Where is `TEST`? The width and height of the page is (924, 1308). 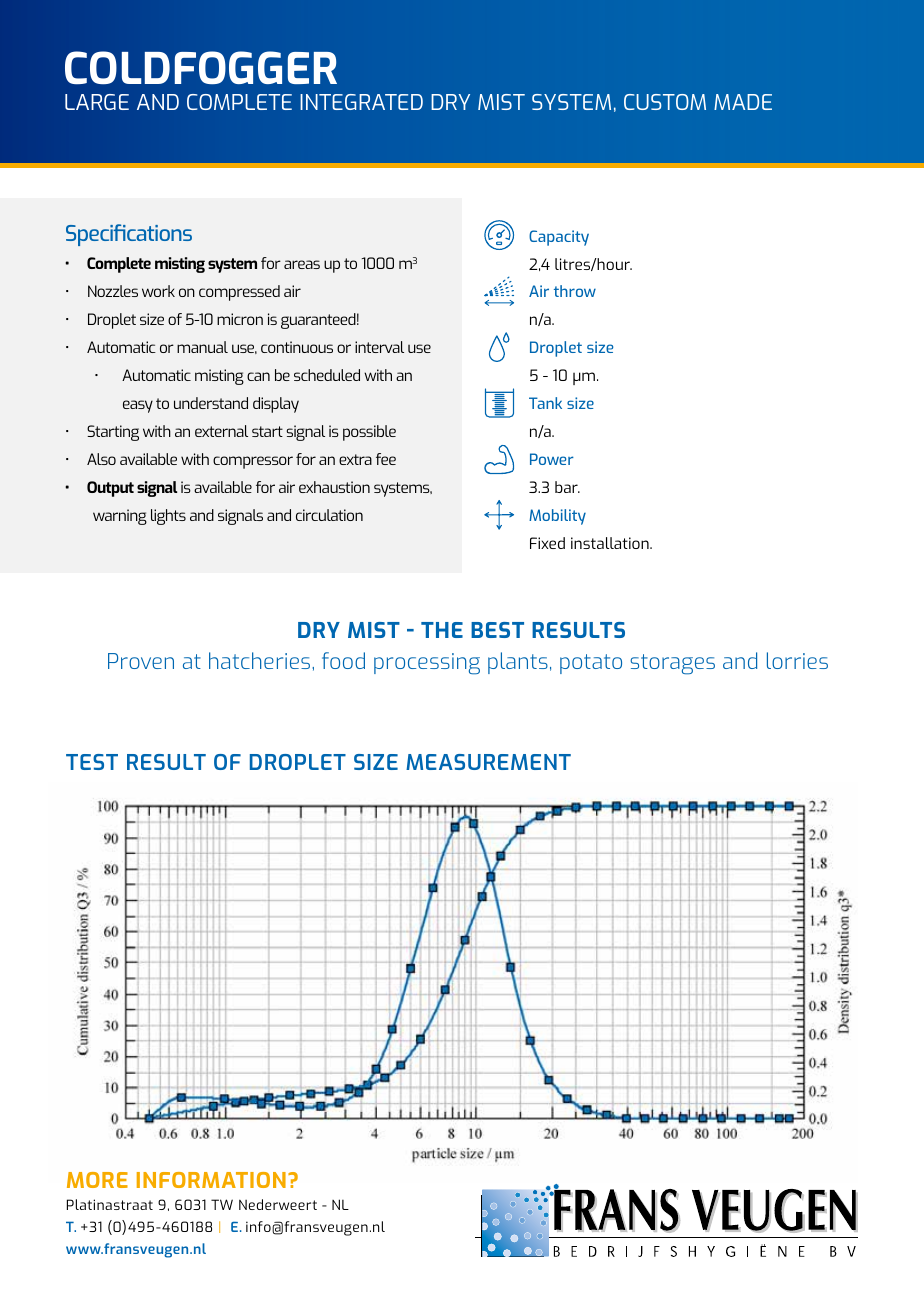
TEST is located at coordinates (92, 762).
